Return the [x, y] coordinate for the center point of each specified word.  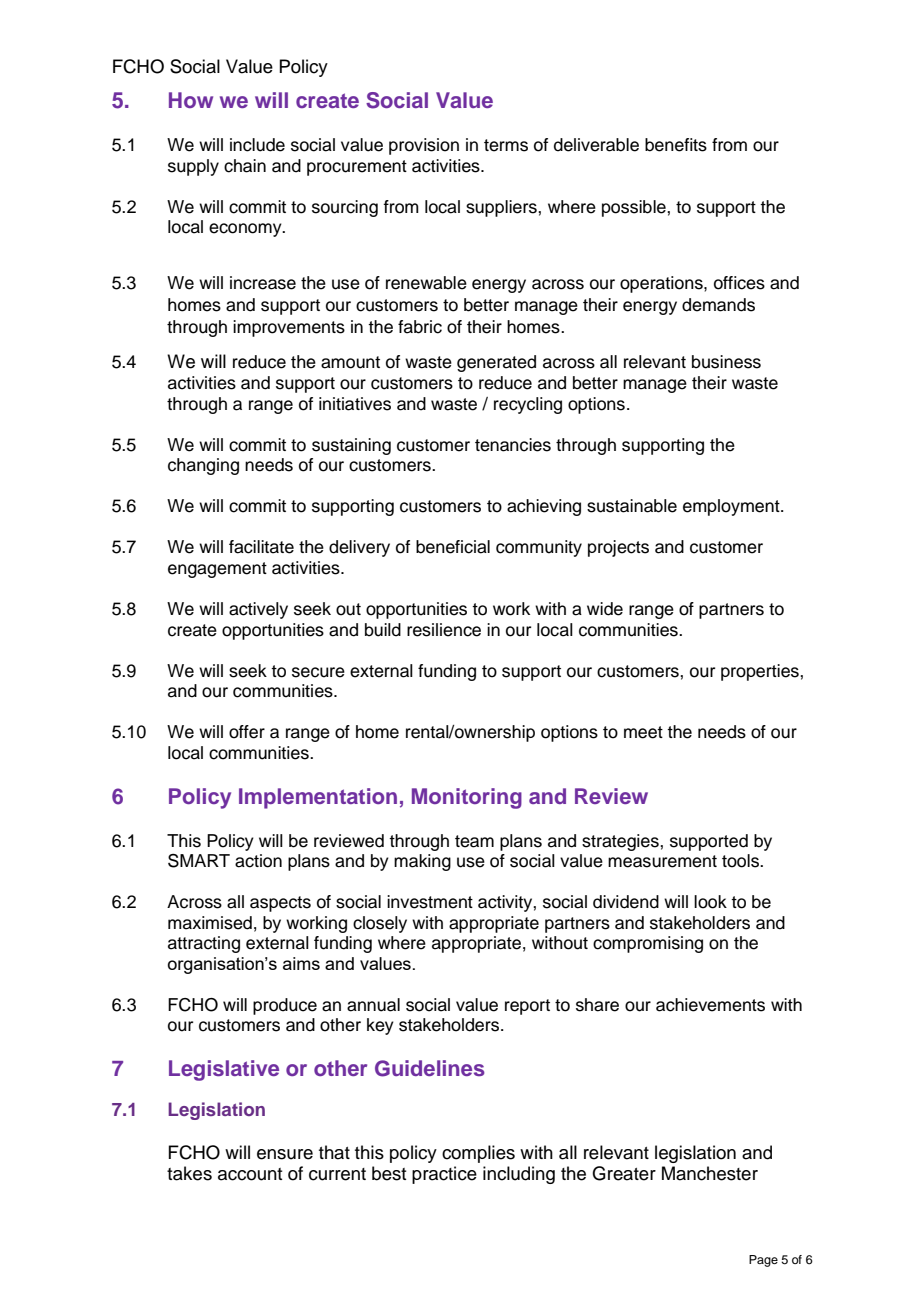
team [474, 841]
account [250, 1174]
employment [732, 507]
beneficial [453, 547]
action [258, 861]
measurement [662, 861]
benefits [676, 145]
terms [506, 145]
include [257, 145]
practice [444, 1175]
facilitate [261, 547]
